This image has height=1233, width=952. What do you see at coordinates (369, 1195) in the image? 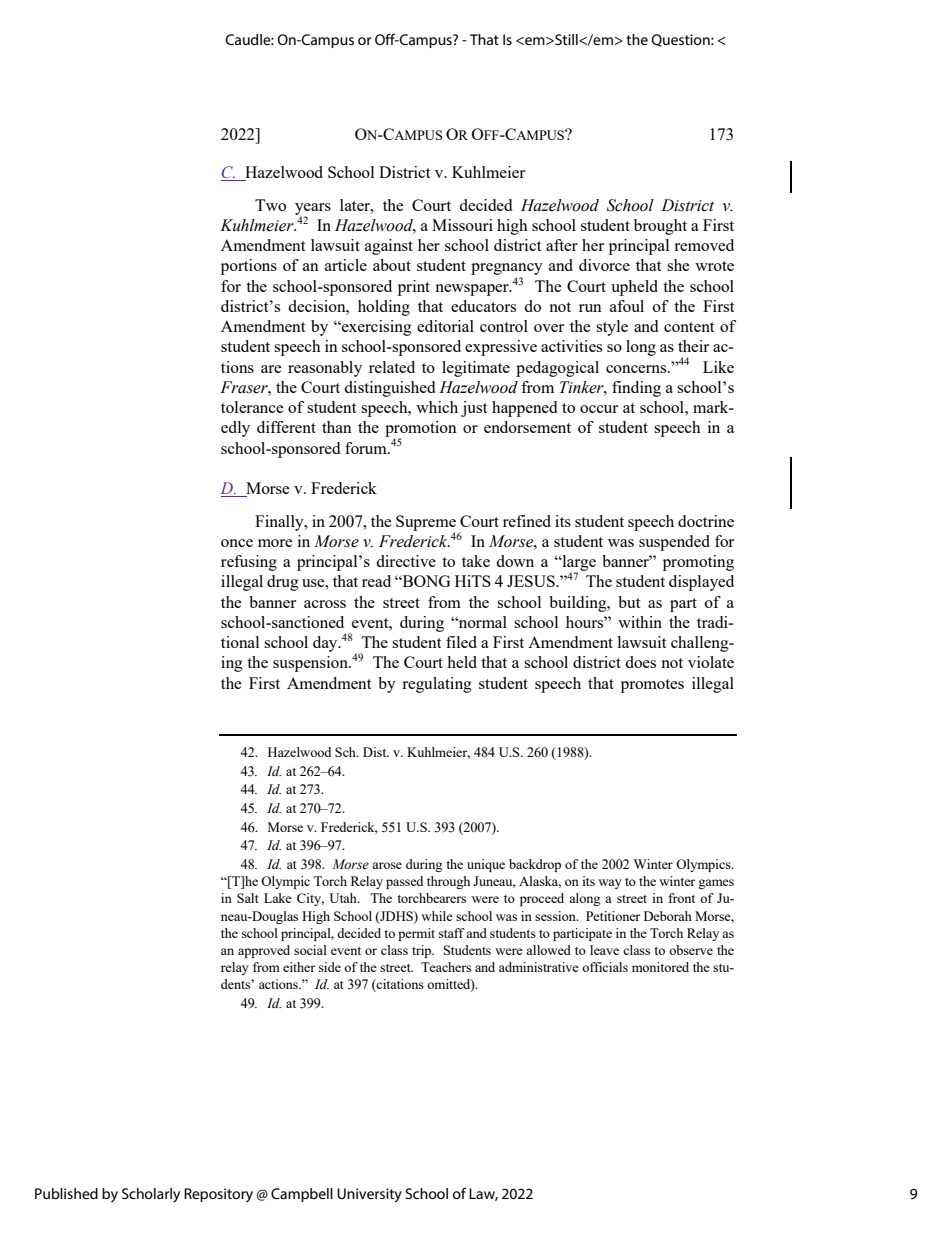
I see `University` at bounding box center [369, 1195].
